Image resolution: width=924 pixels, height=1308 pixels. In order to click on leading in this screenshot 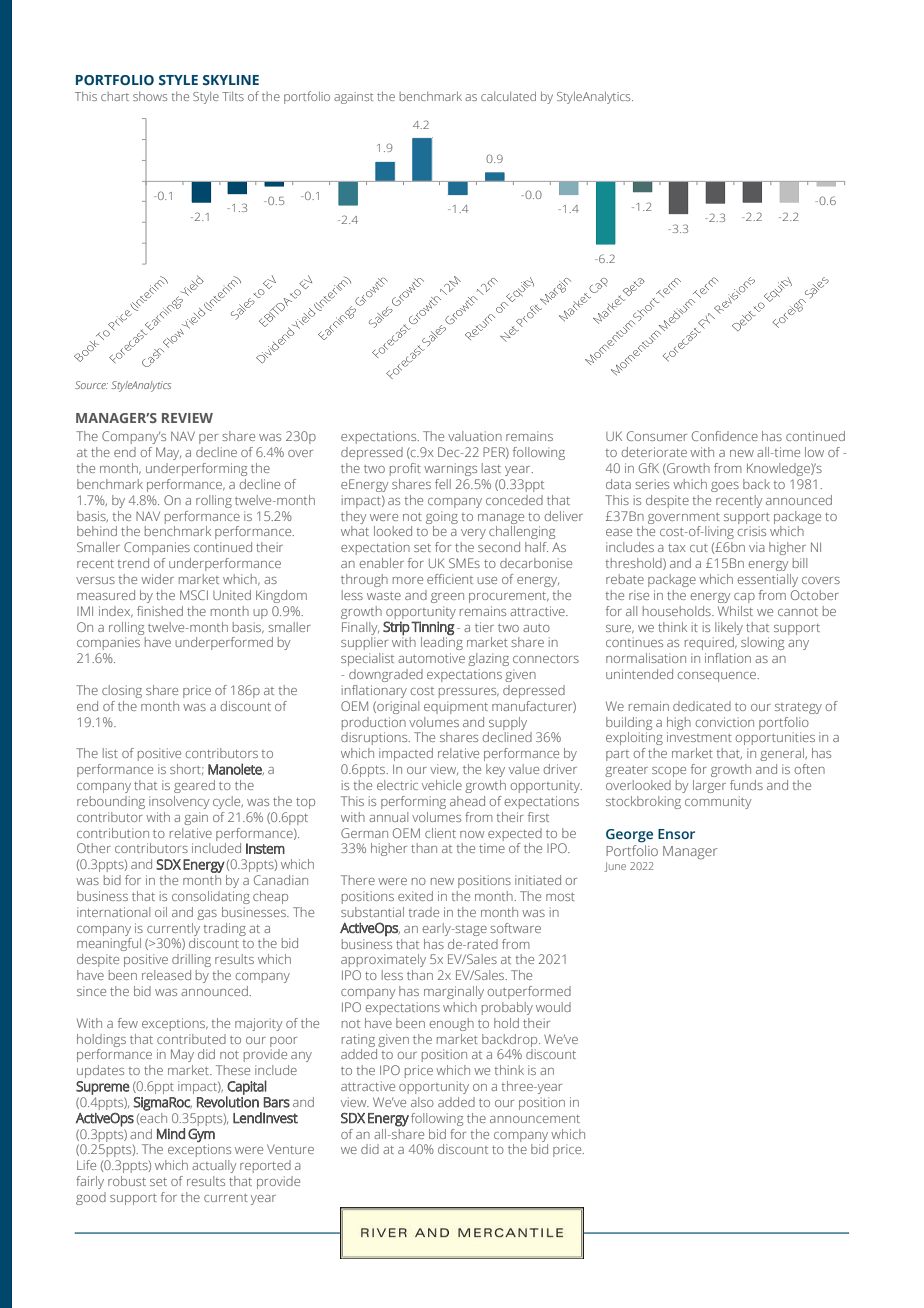, I will do `click(442, 643)`.
